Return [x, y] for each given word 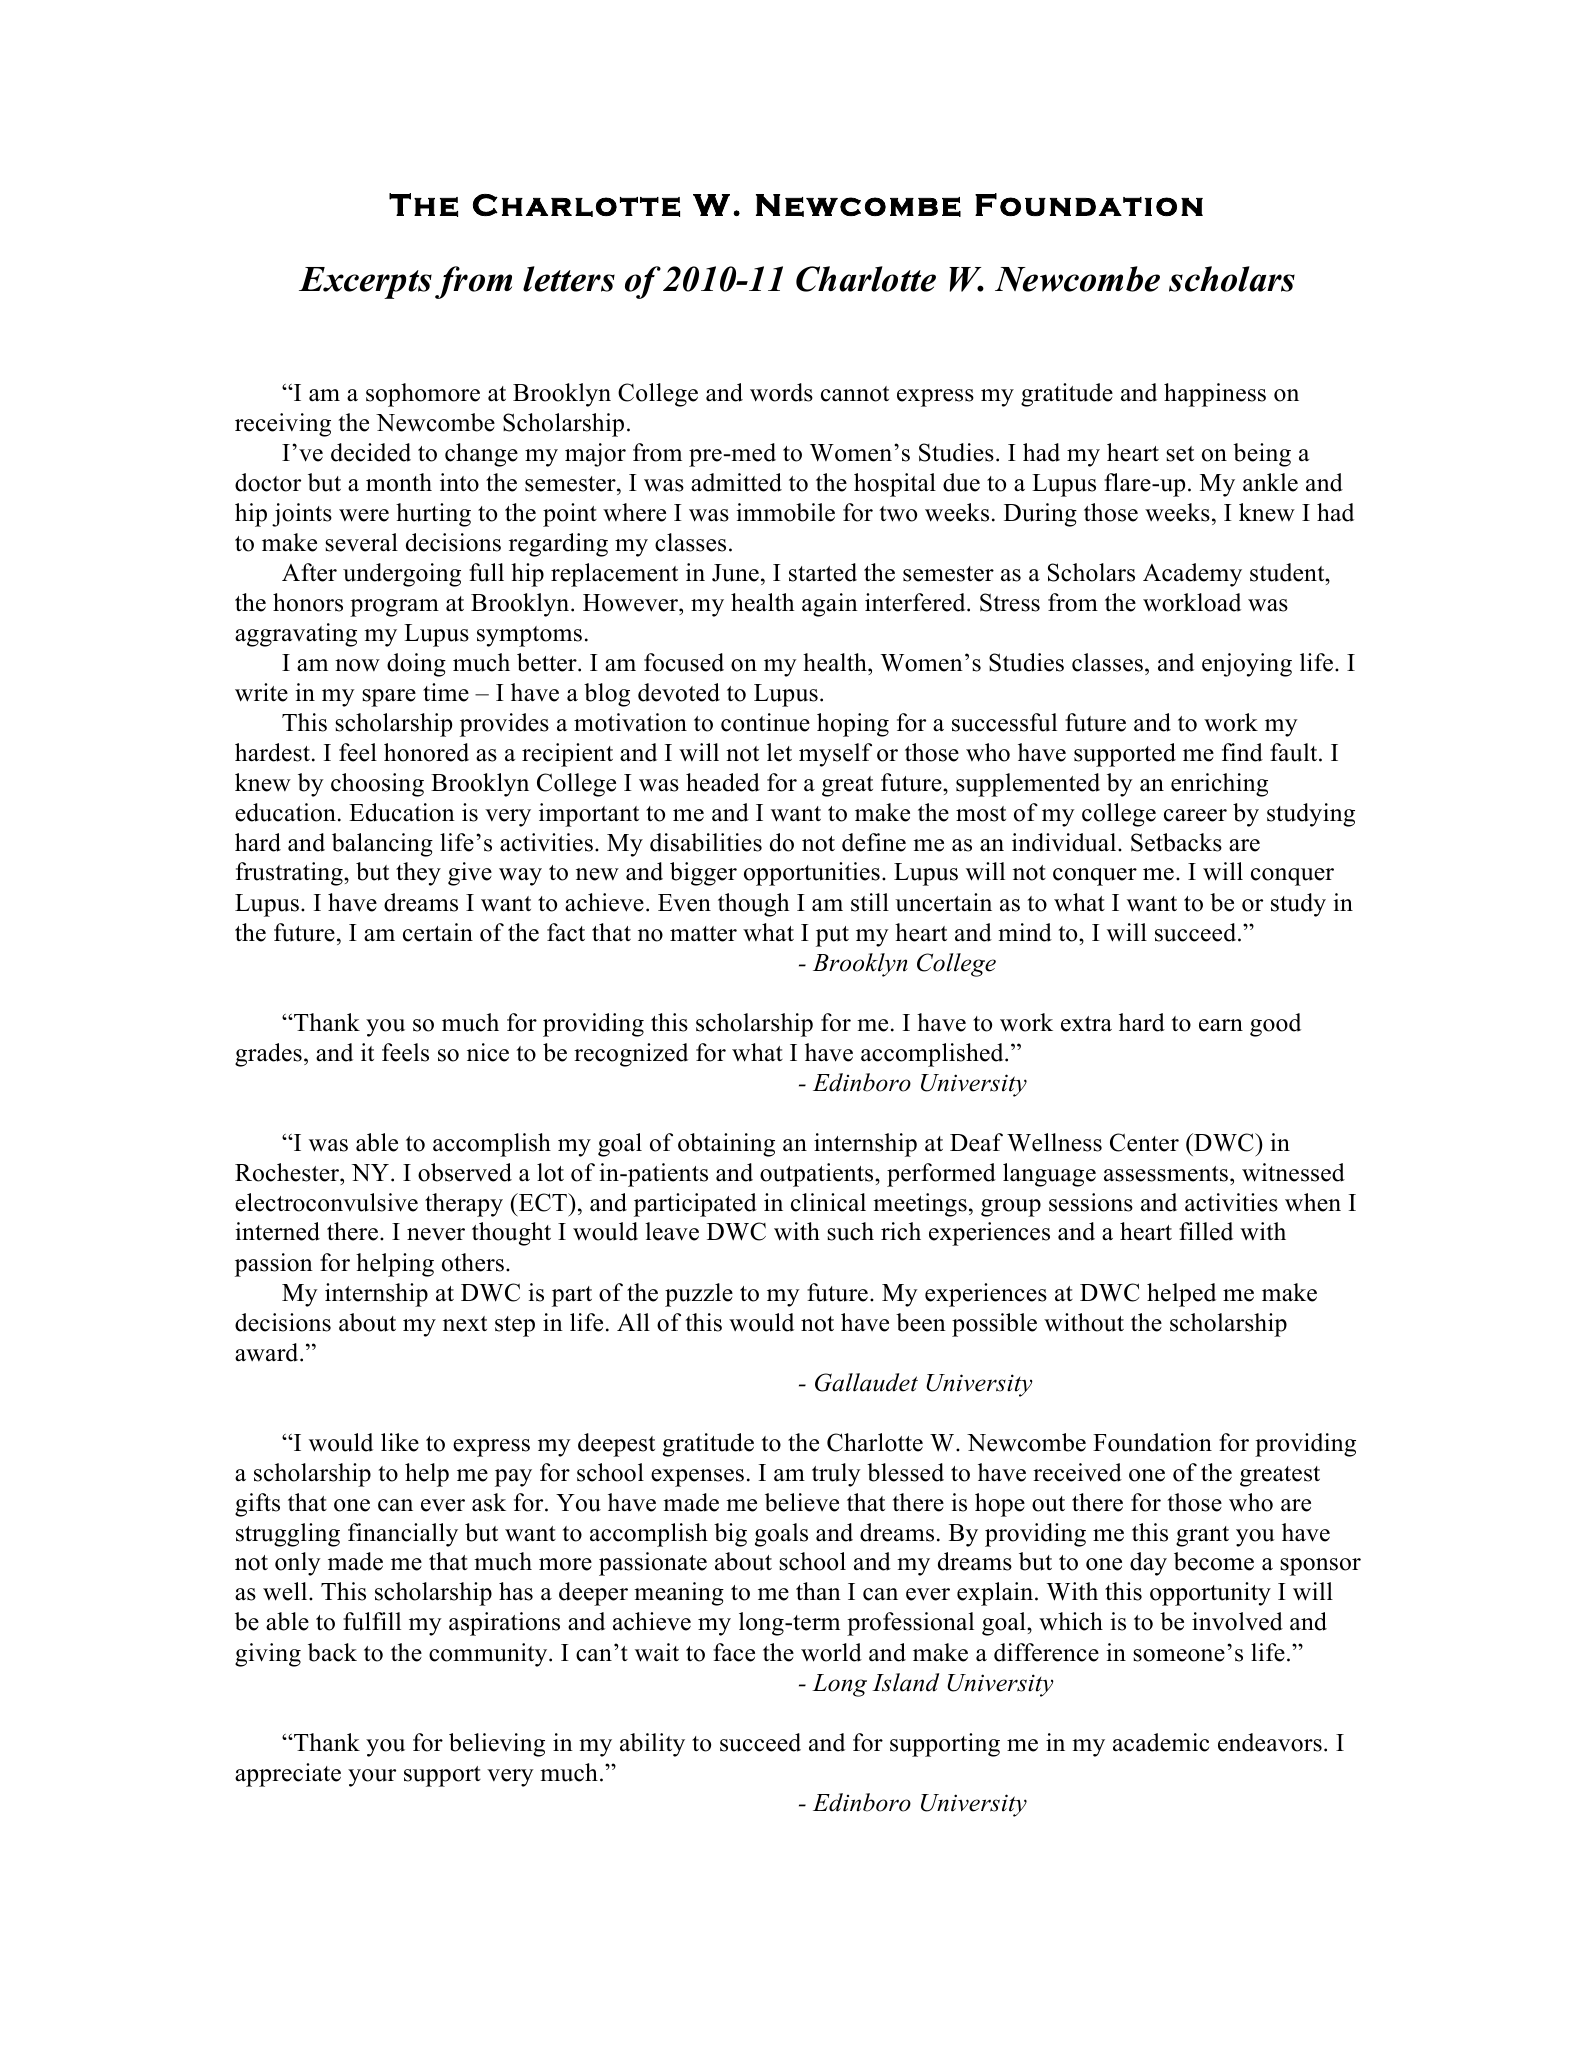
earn [1221, 1025]
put [832, 936]
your [372, 1778]
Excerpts [365, 283]
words [781, 392]
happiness [1215, 395]
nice [488, 1052]
